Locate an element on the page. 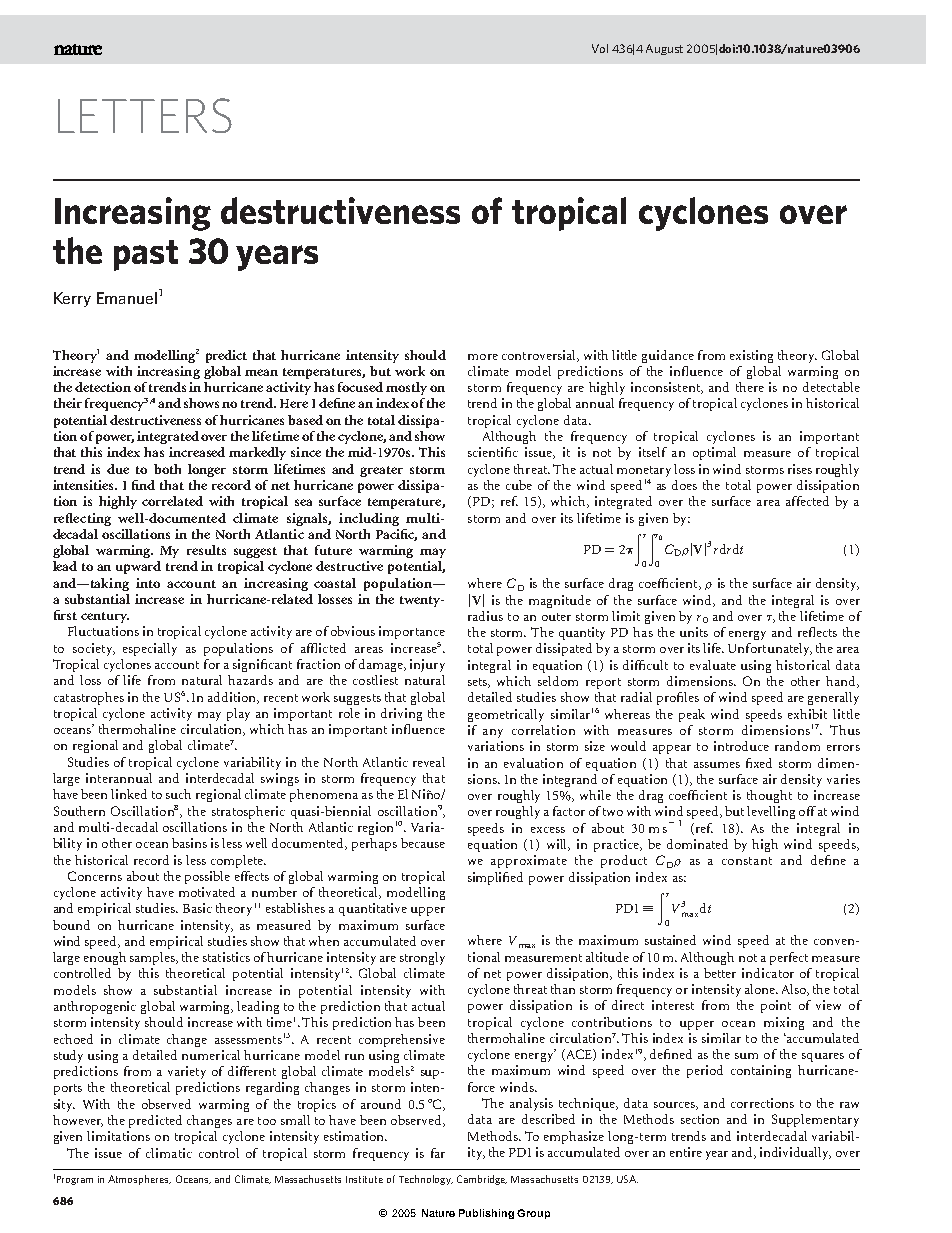  Vol is located at coordinates (600, 48).
